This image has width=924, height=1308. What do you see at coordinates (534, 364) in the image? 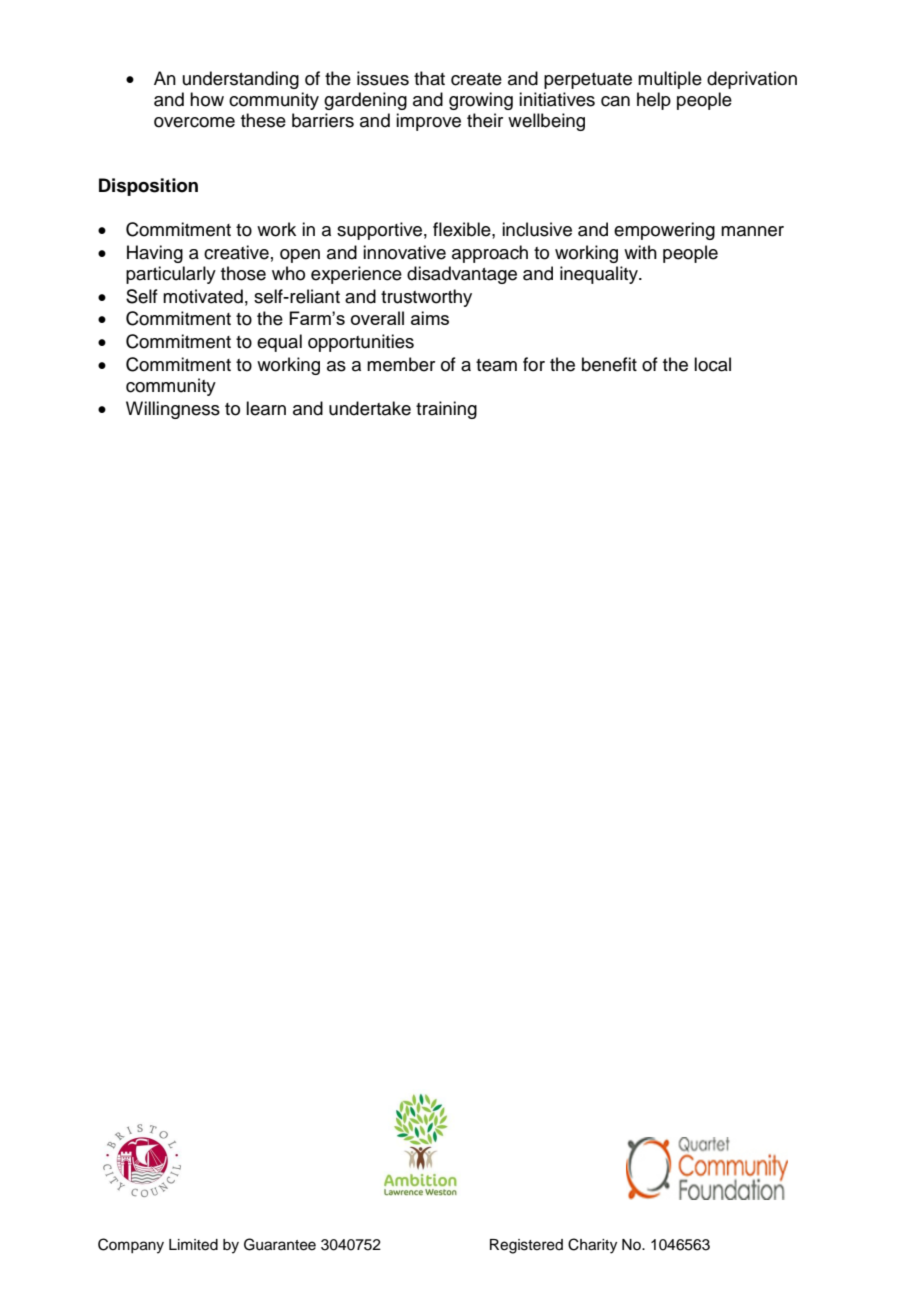
I see `for` at bounding box center [534, 364].
